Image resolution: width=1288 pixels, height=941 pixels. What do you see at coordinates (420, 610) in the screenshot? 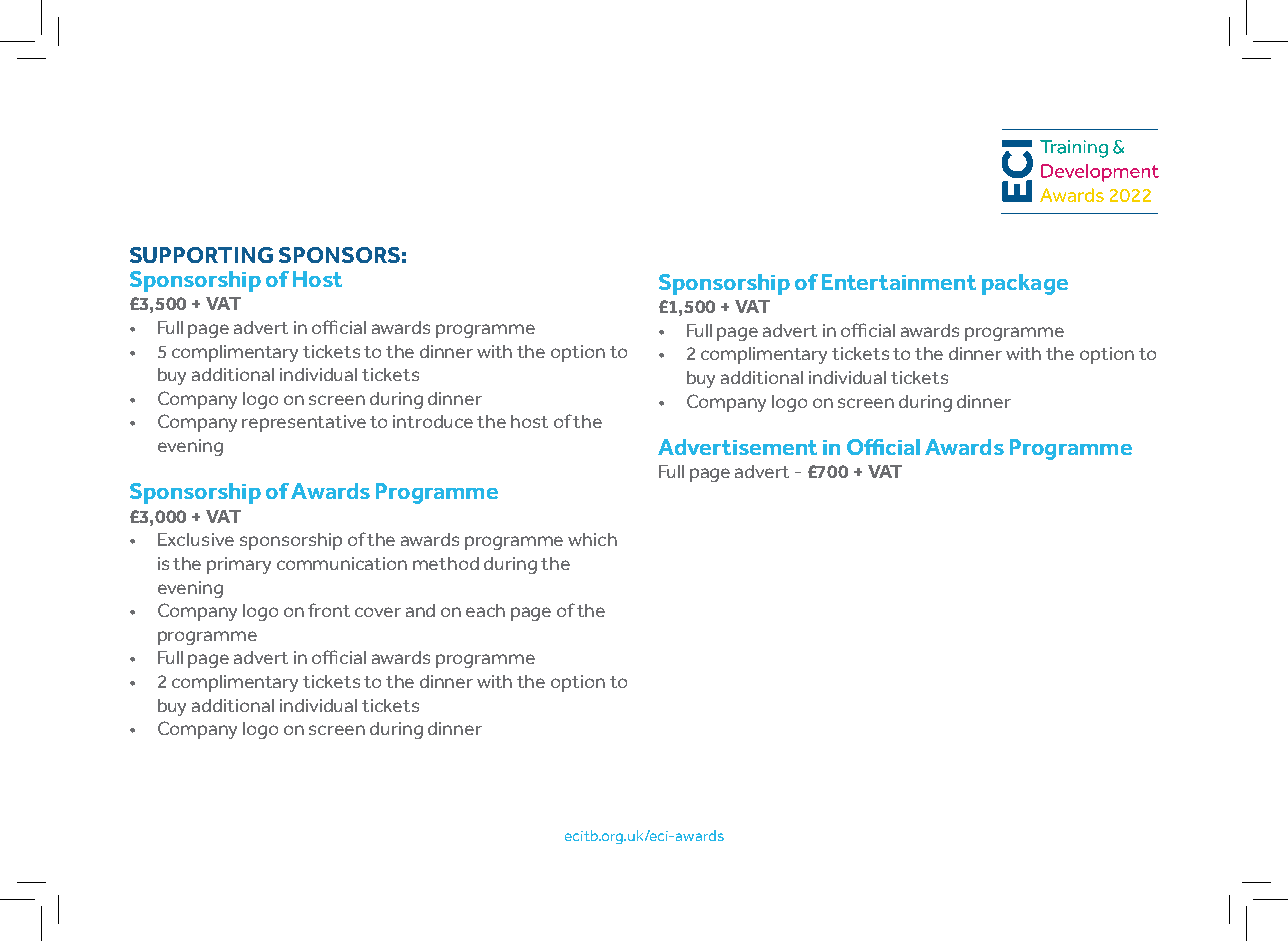
I see `and` at bounding box center [420, 610].
